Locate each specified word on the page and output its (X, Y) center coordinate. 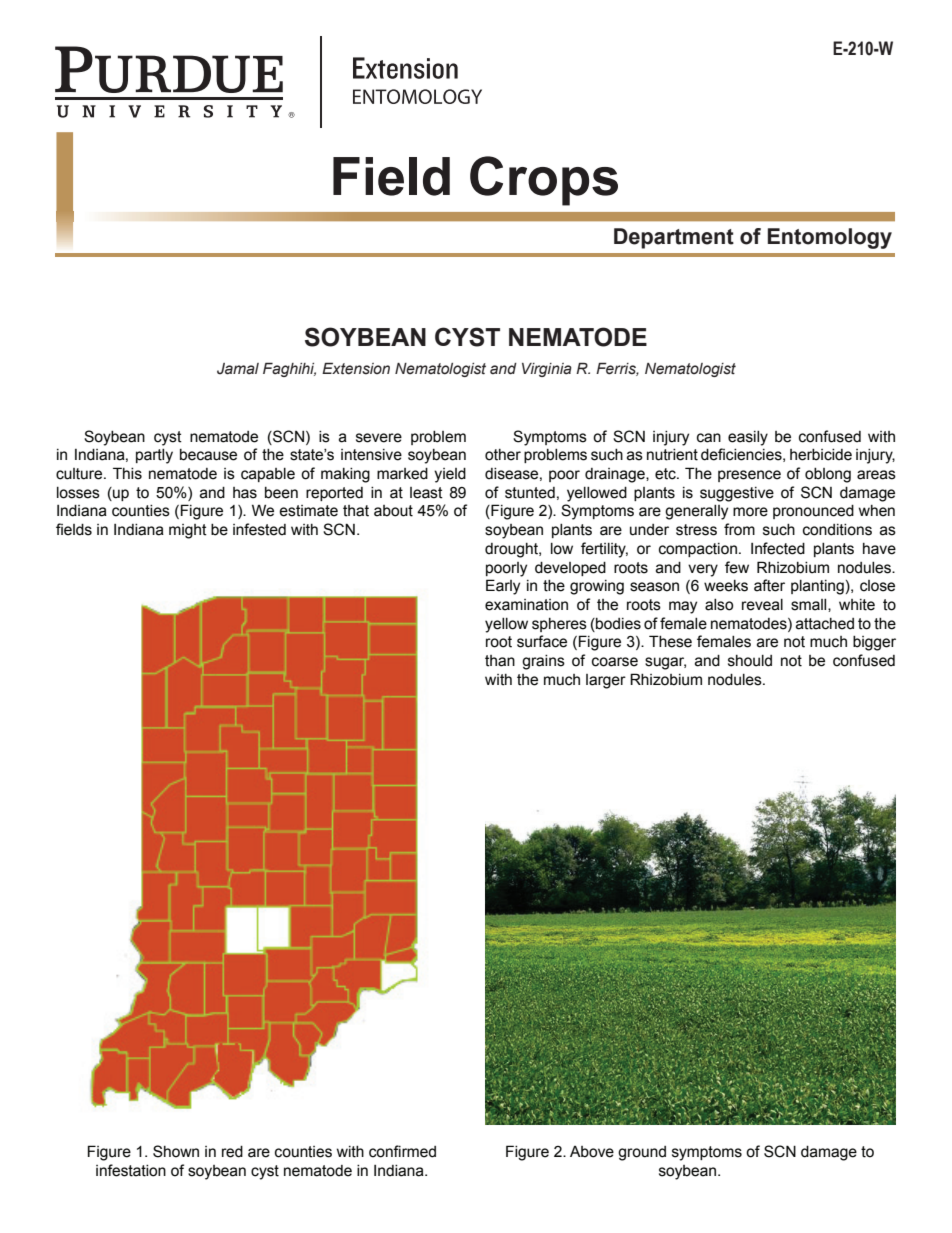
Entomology (830, 238)
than (500, 661)
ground (642, 1153)
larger (606, 681)
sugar (665, 663)
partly (154, 456)
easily (748, 438)
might (188, 531)
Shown (176, 1151)
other (503, 455)
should (750, 661)
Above (592, 1152)
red (232, 1152)
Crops (544, 181)
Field (391, 176)
